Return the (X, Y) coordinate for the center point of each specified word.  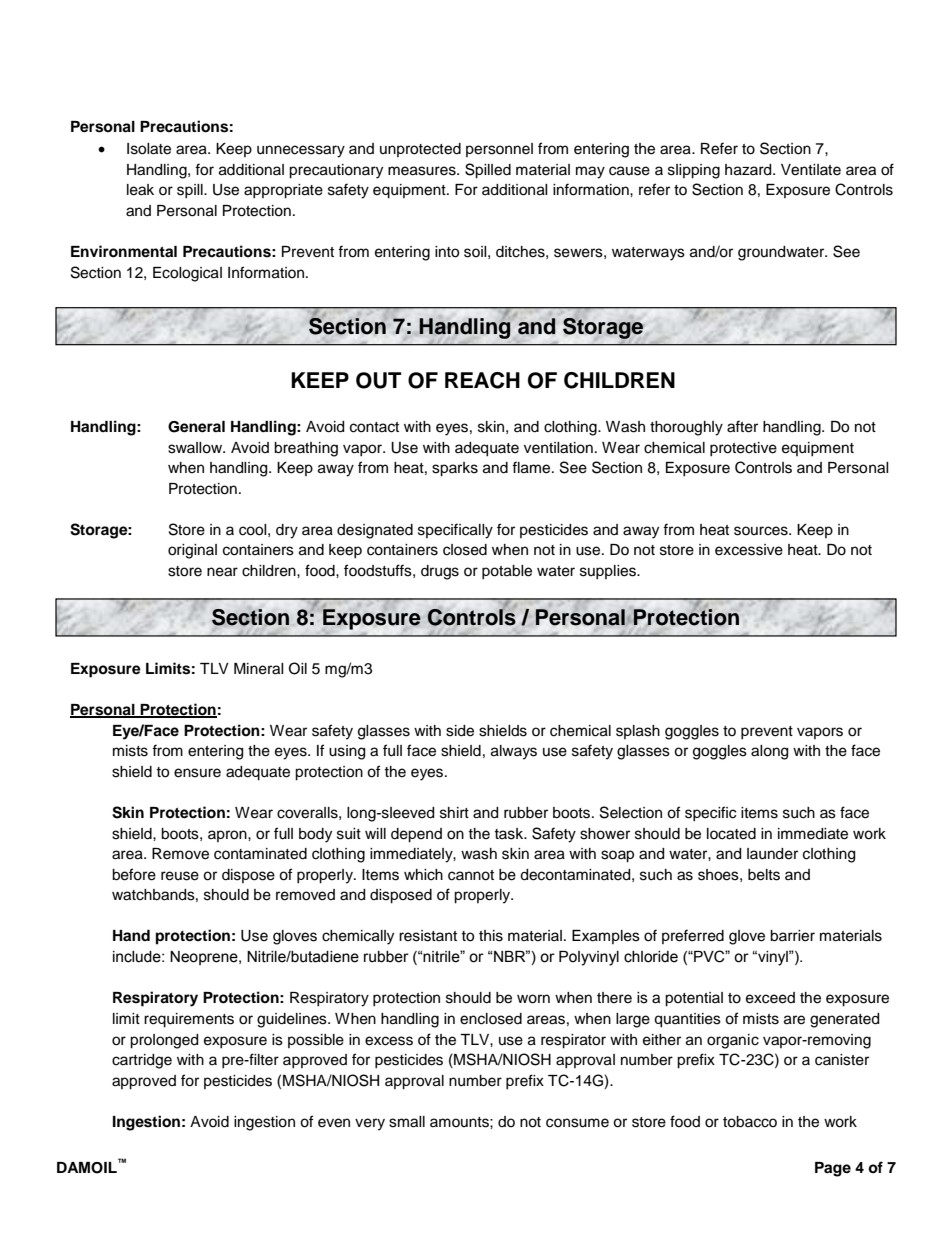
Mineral (259, 669)
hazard (749, 170)
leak (140, 190)
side (460, 731)
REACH (482, 380)
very (370, 1124)
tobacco (750, 1122)
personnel (499, 150)
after (742, 426)
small (407, 1122)
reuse (180, 876)
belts (764, 875)
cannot (471, 875)
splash (638, 732)
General (196, 427)
